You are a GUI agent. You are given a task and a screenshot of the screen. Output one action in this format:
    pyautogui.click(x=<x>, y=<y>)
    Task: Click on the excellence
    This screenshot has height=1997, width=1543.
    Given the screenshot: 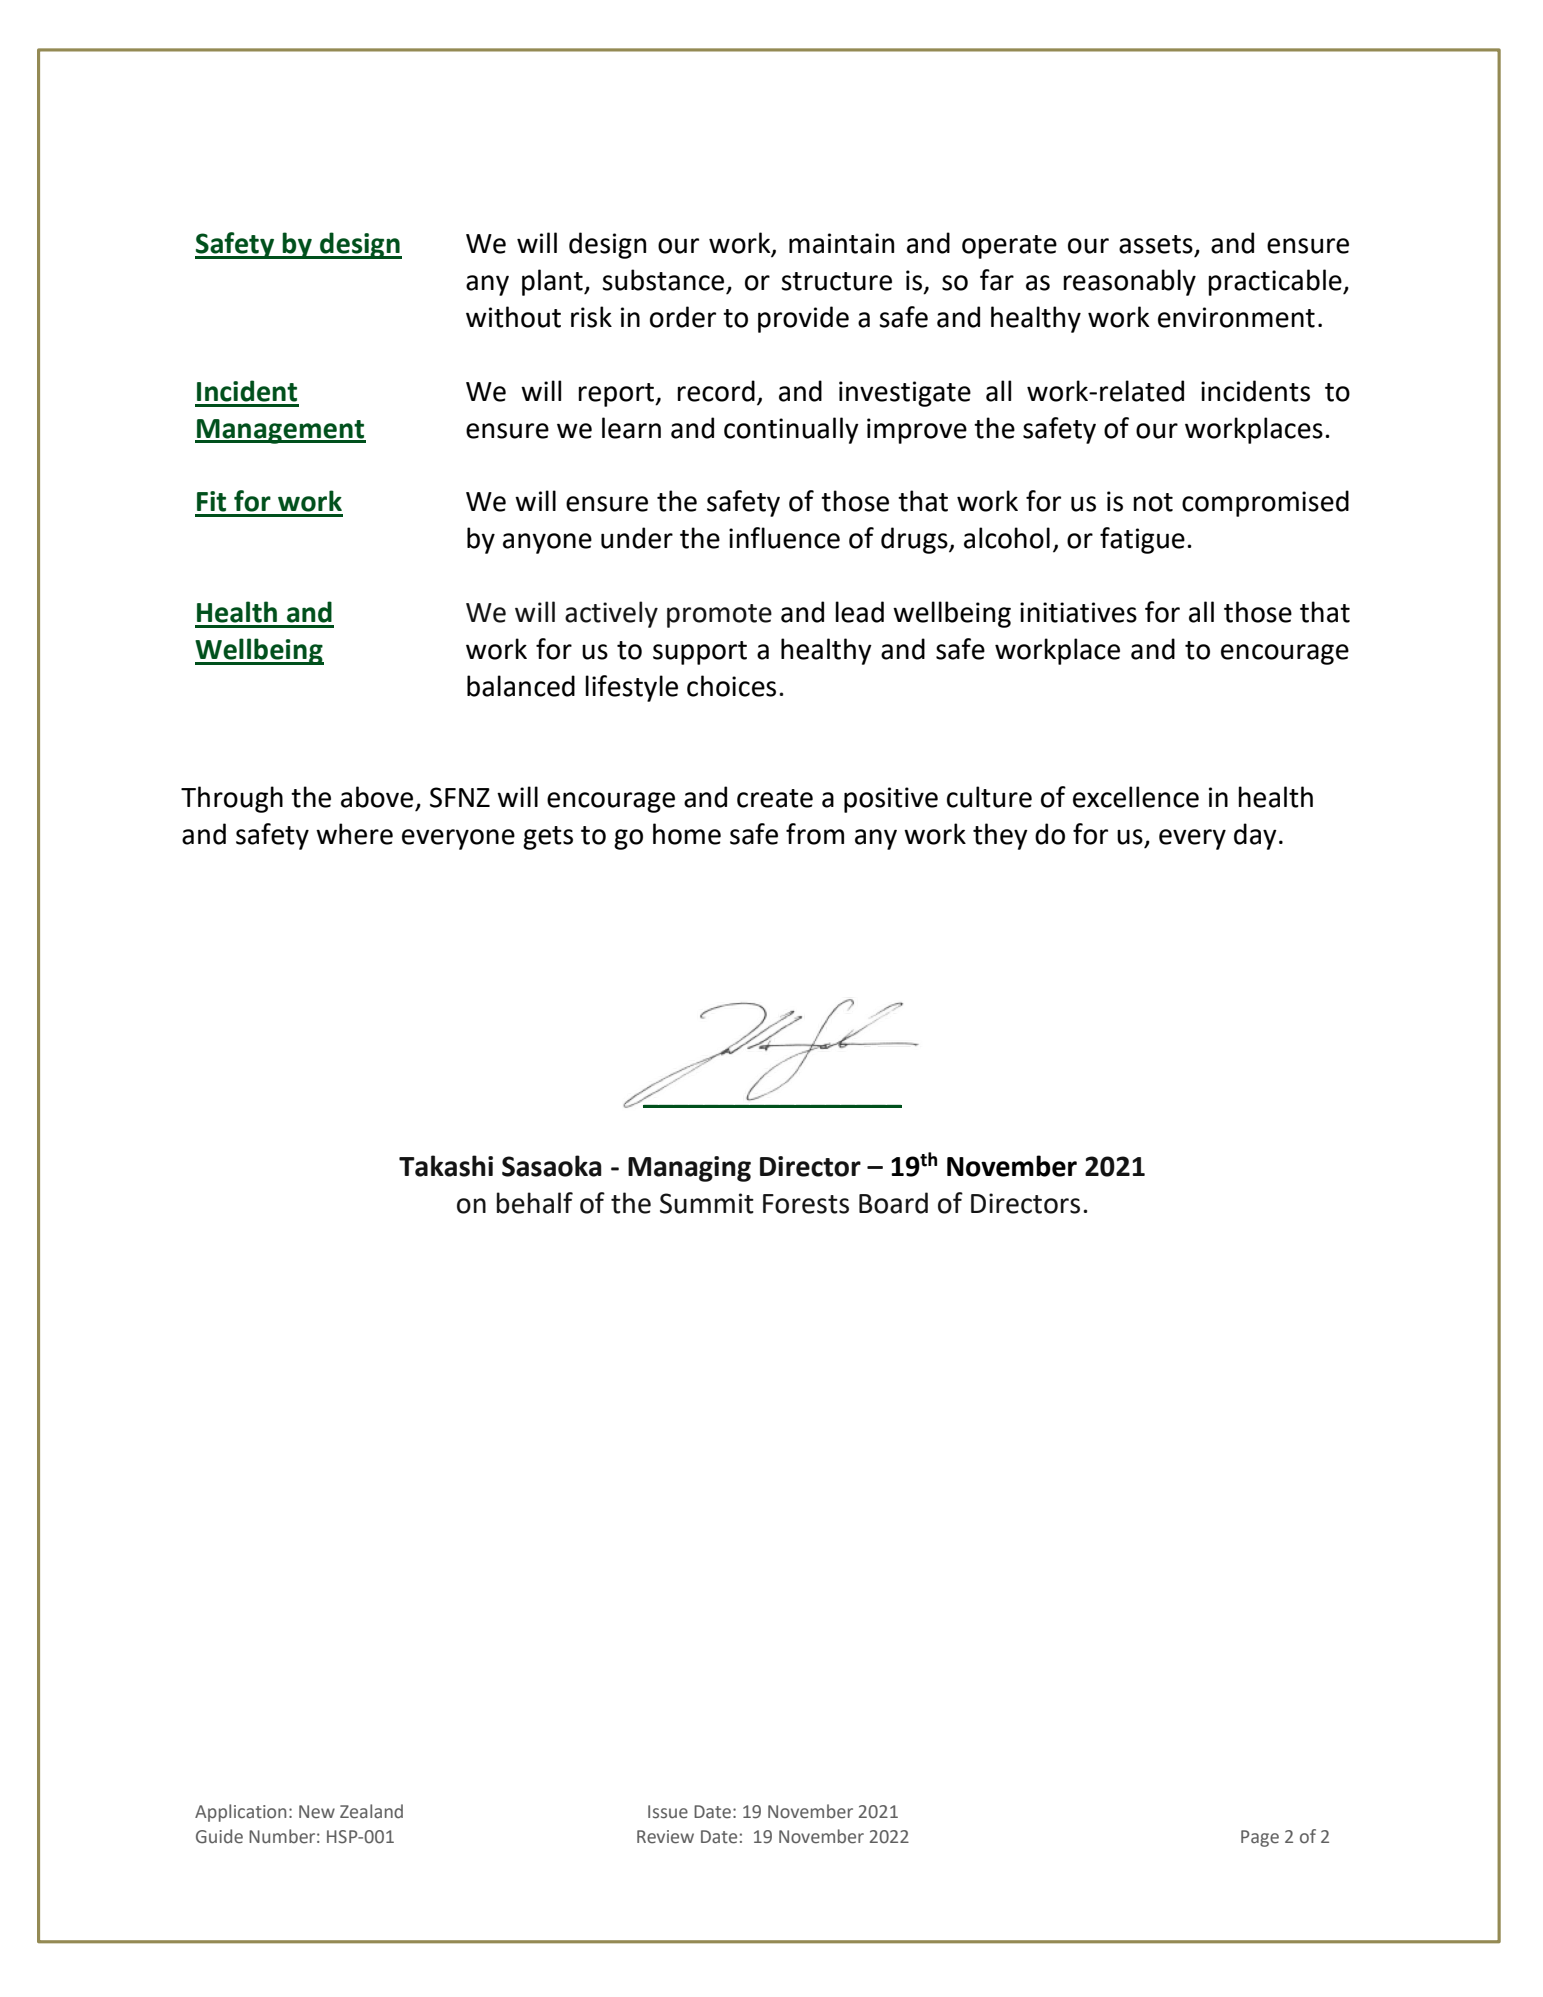 What is the action you would take?
    pyautogui.click(x=1136, y=797)
